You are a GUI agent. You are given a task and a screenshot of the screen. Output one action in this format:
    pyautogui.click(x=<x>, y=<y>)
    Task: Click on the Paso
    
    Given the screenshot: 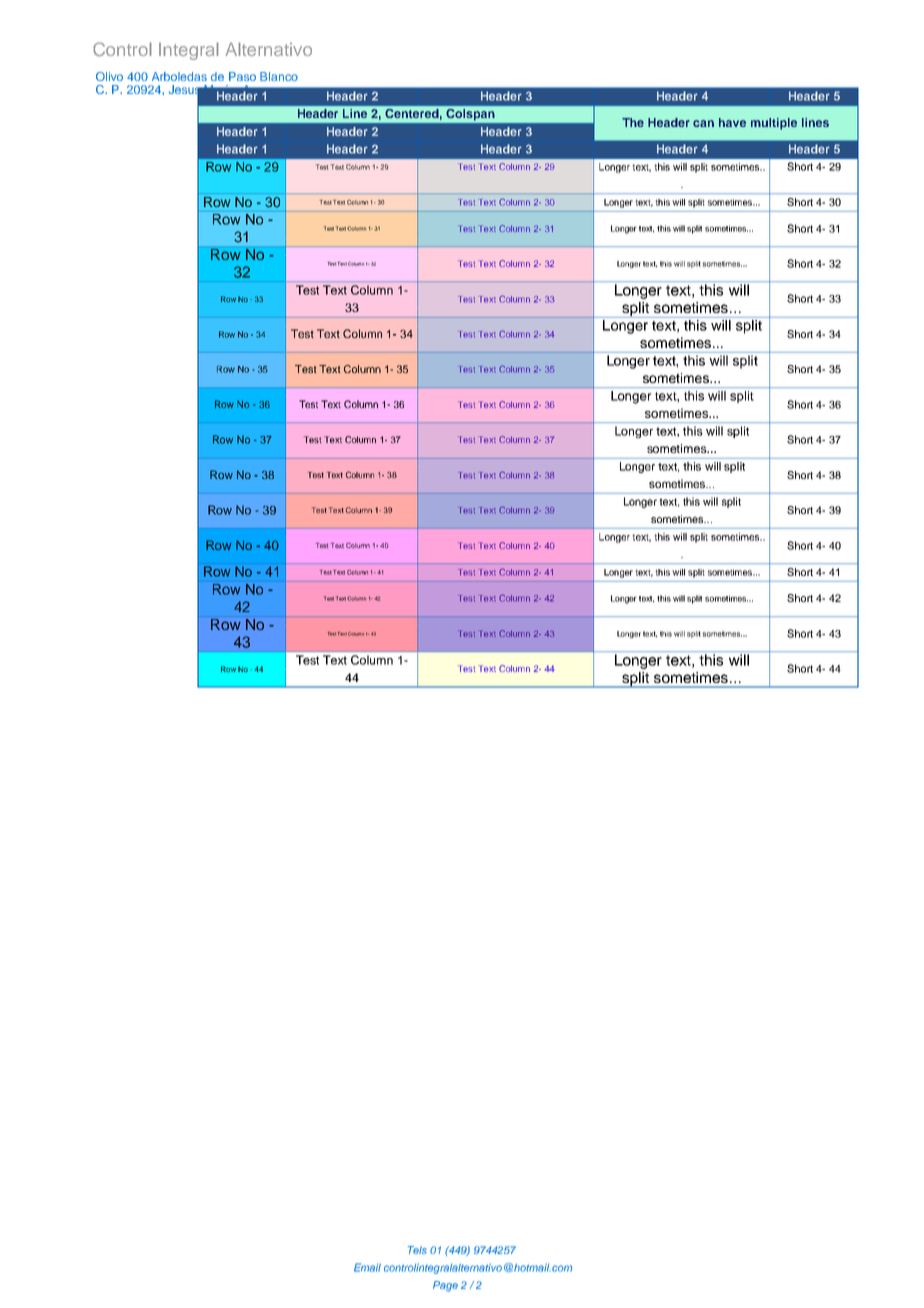 What is the action you would take?
    pyautogui.click(x=242, y=76)
